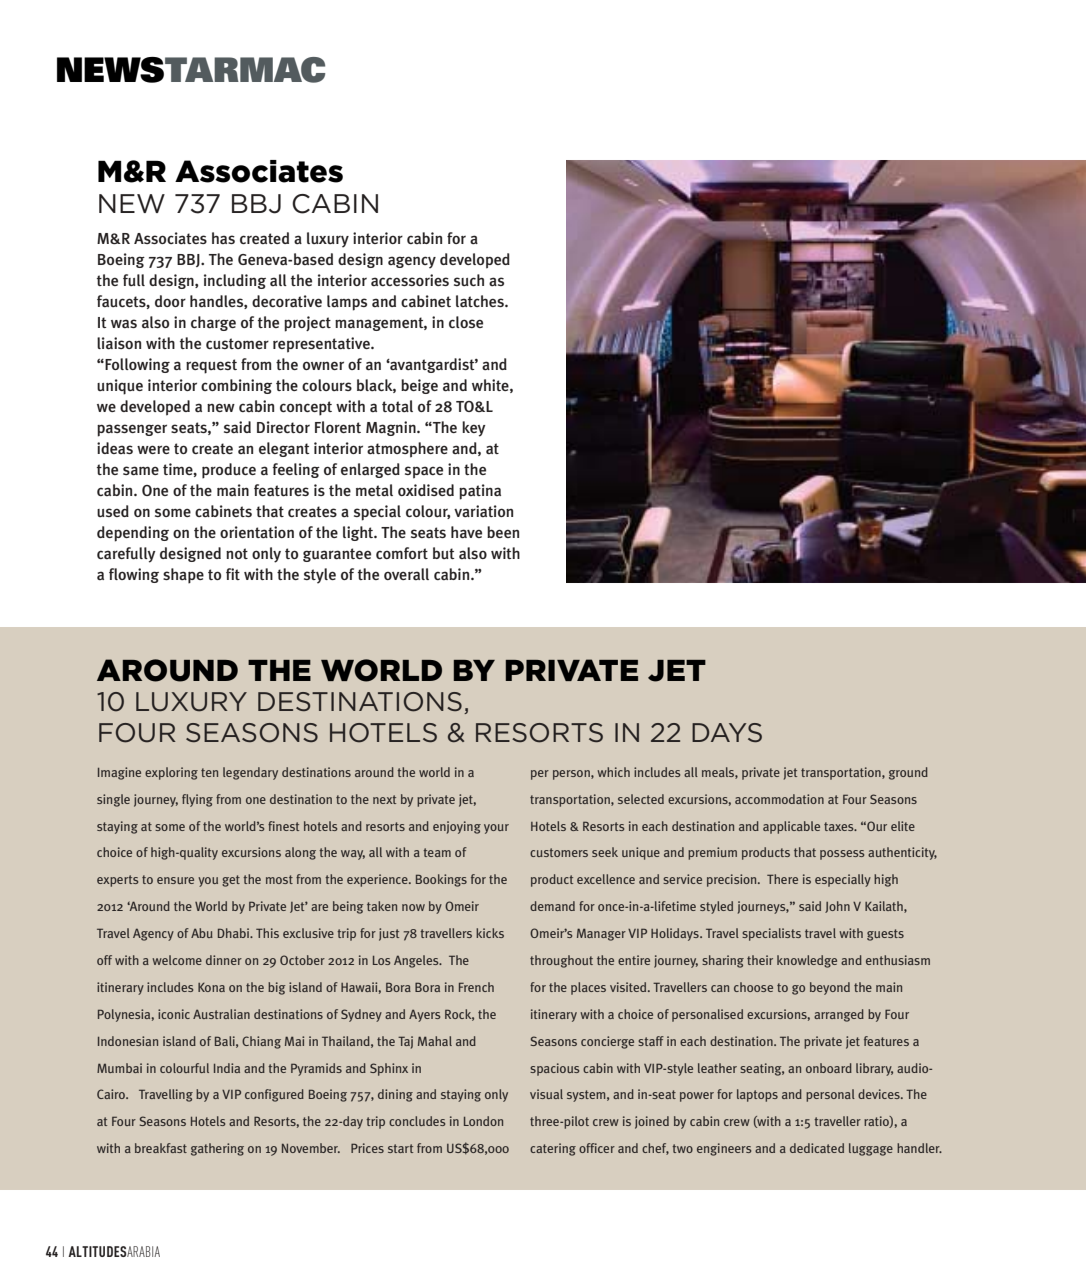 This screenshot has height=1286, width=1086. I want to click on ground, so click(908, 773).
